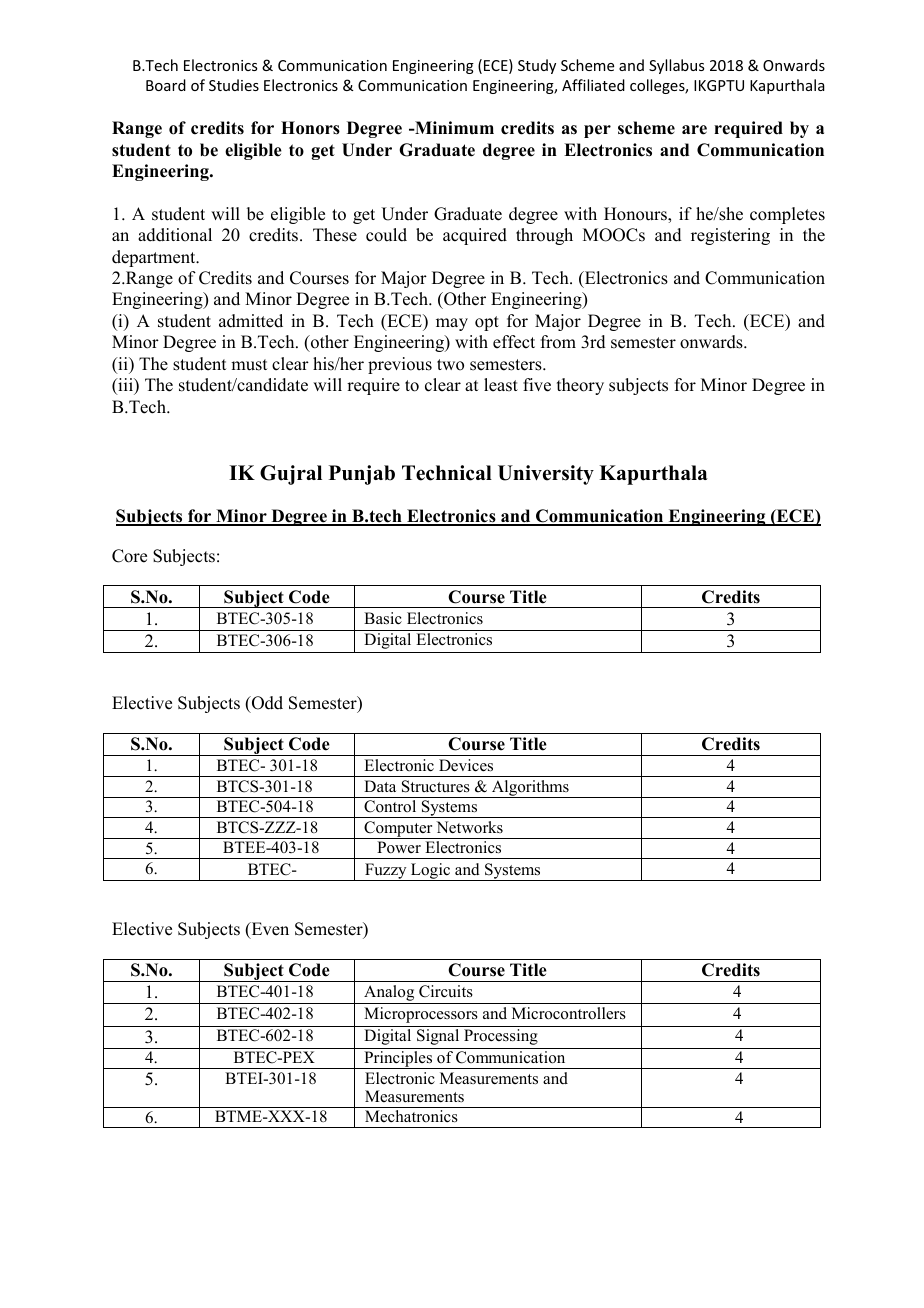 Image resolution: width=924 pixels, height=1308 pixels. I want to click on Study, so click(537, 66).
